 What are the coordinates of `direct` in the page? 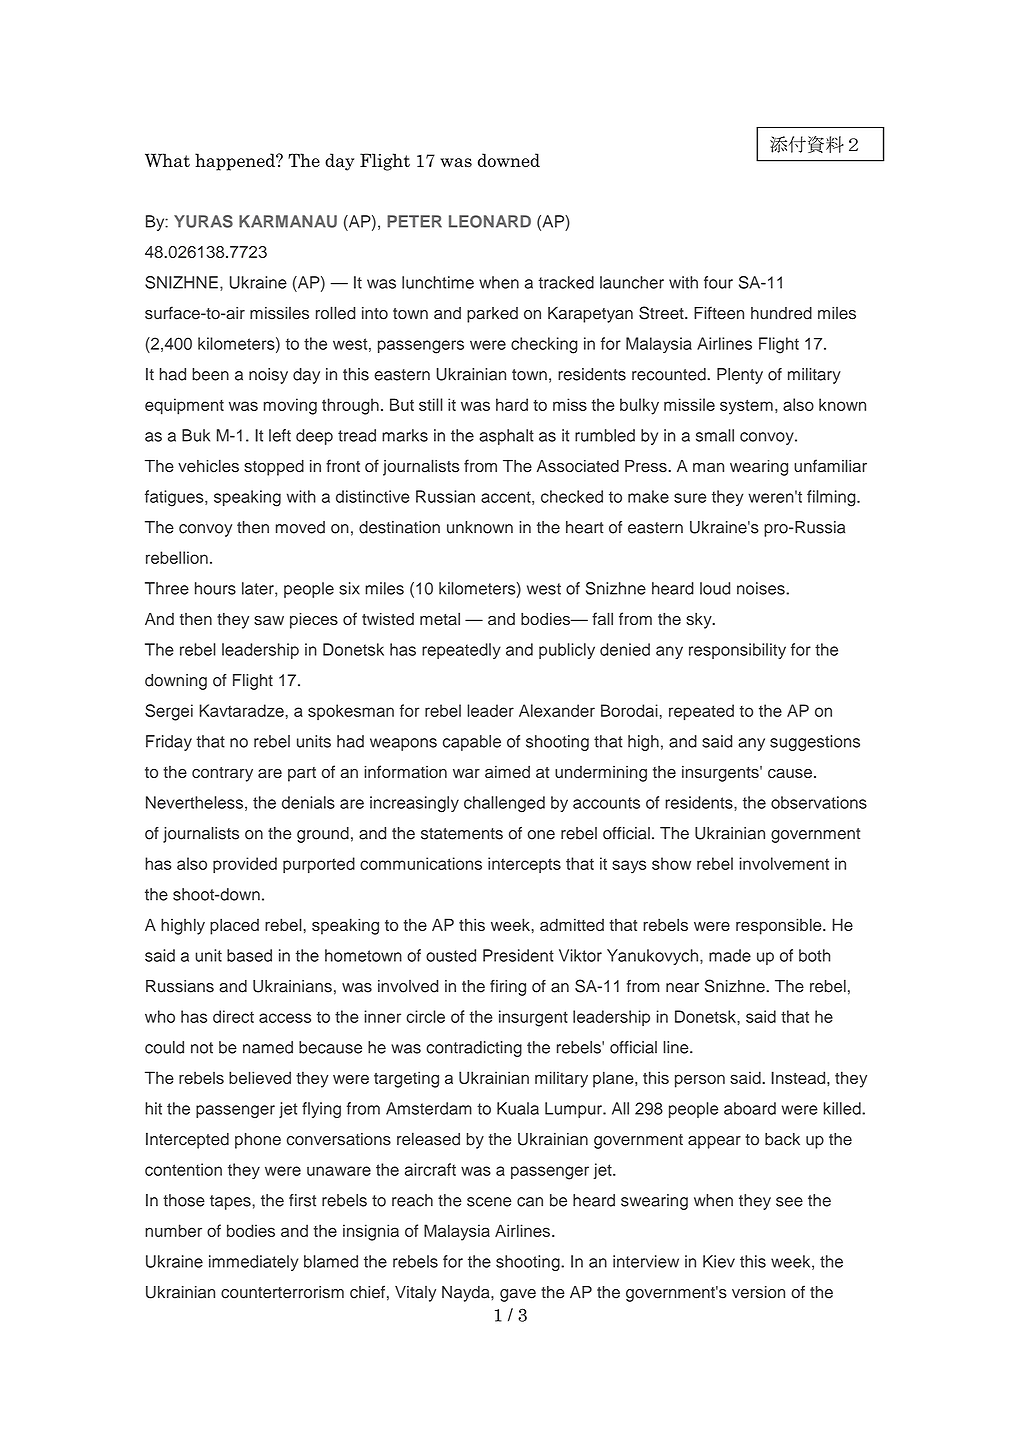 It's located at (233, 1016).
